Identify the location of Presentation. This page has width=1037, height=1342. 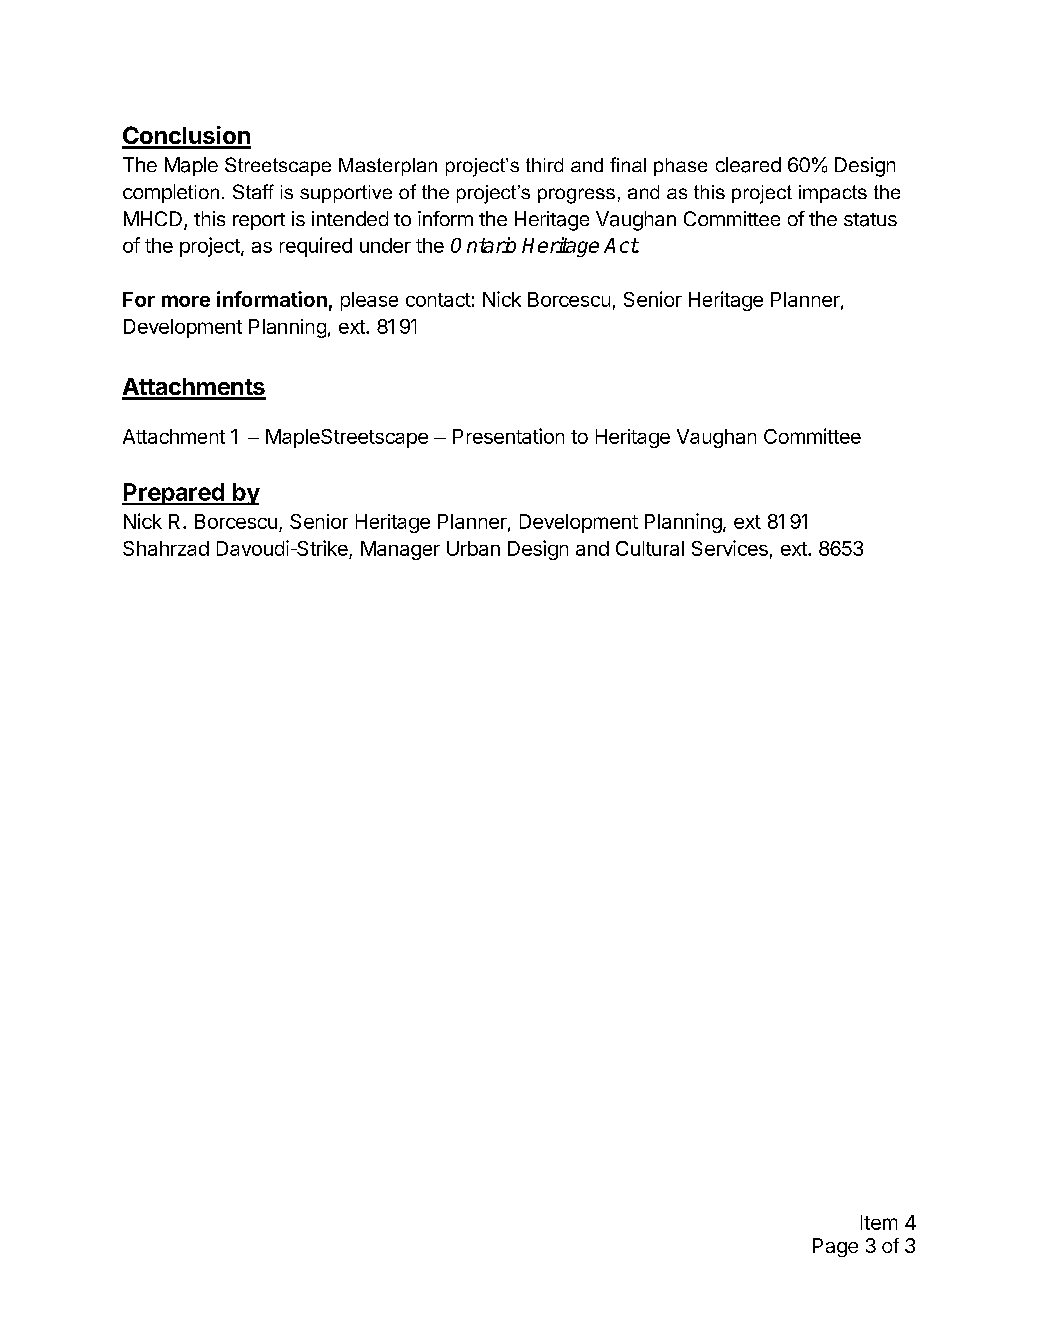
(508, 436).
